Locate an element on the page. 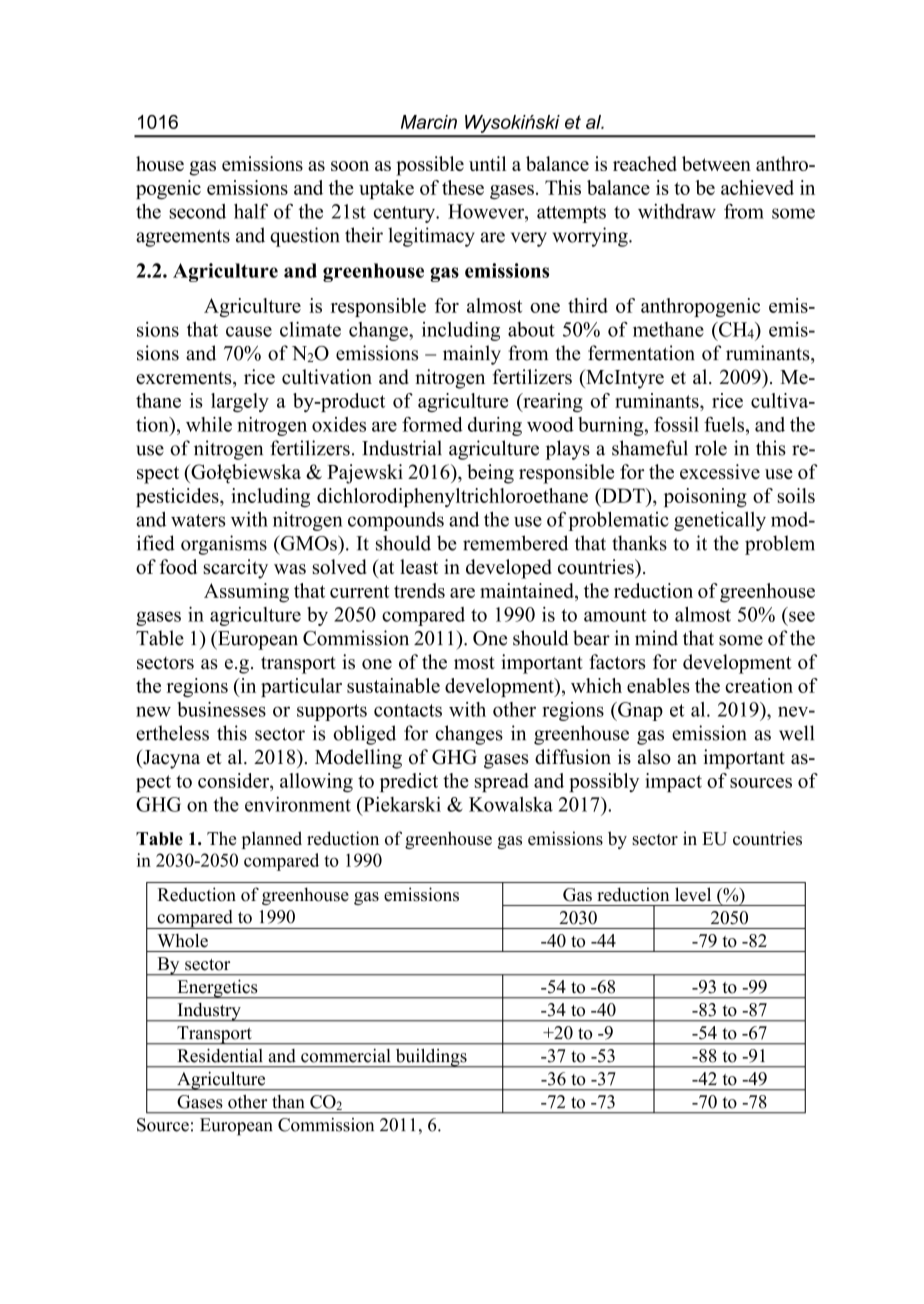  Industry is located at coordinates (209, 1012).
